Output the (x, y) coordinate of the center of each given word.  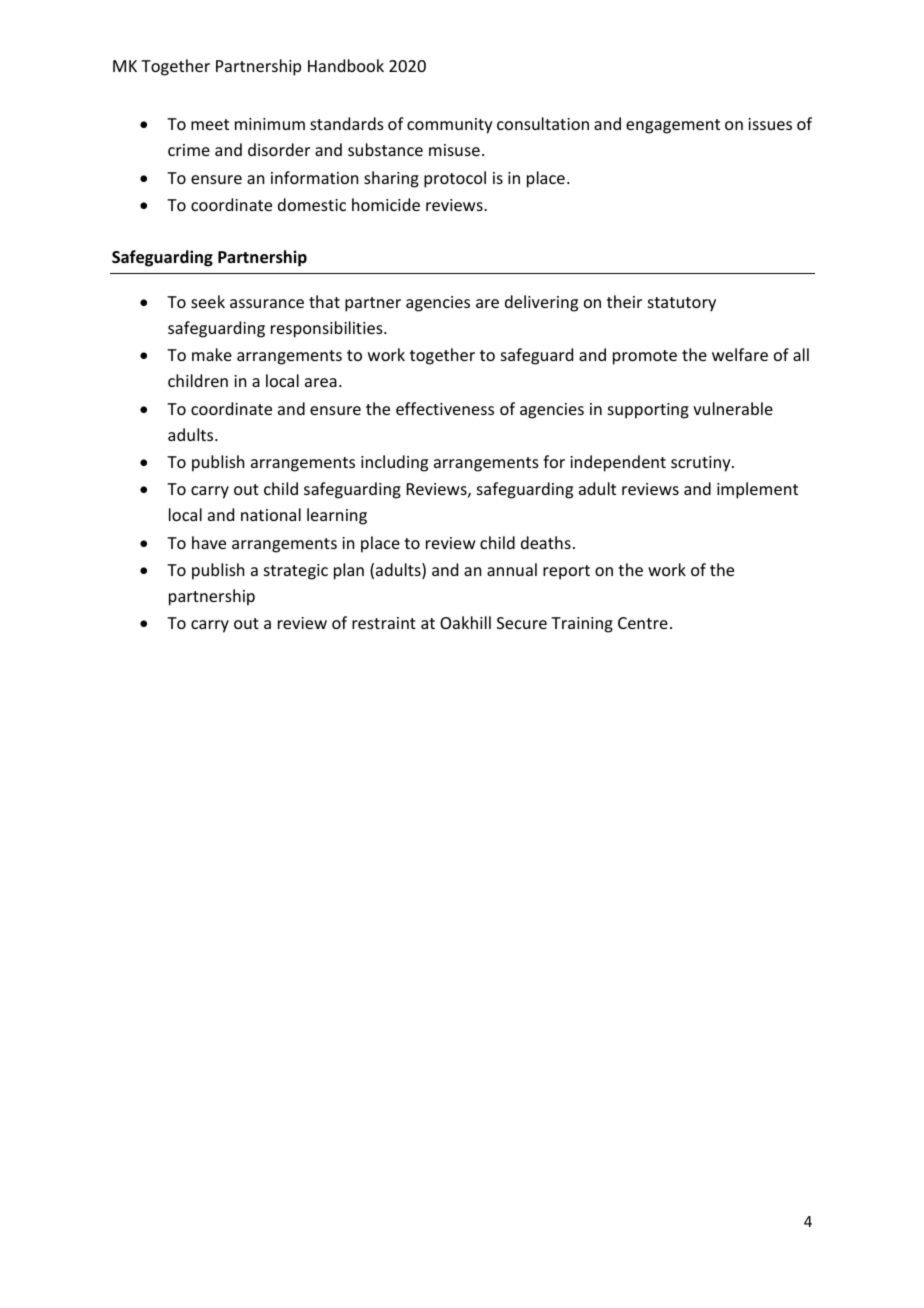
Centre (643, 623)
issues (770, 124)
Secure (522, 623)
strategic (296, 572)
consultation (543, 123)
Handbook (346, 65)
